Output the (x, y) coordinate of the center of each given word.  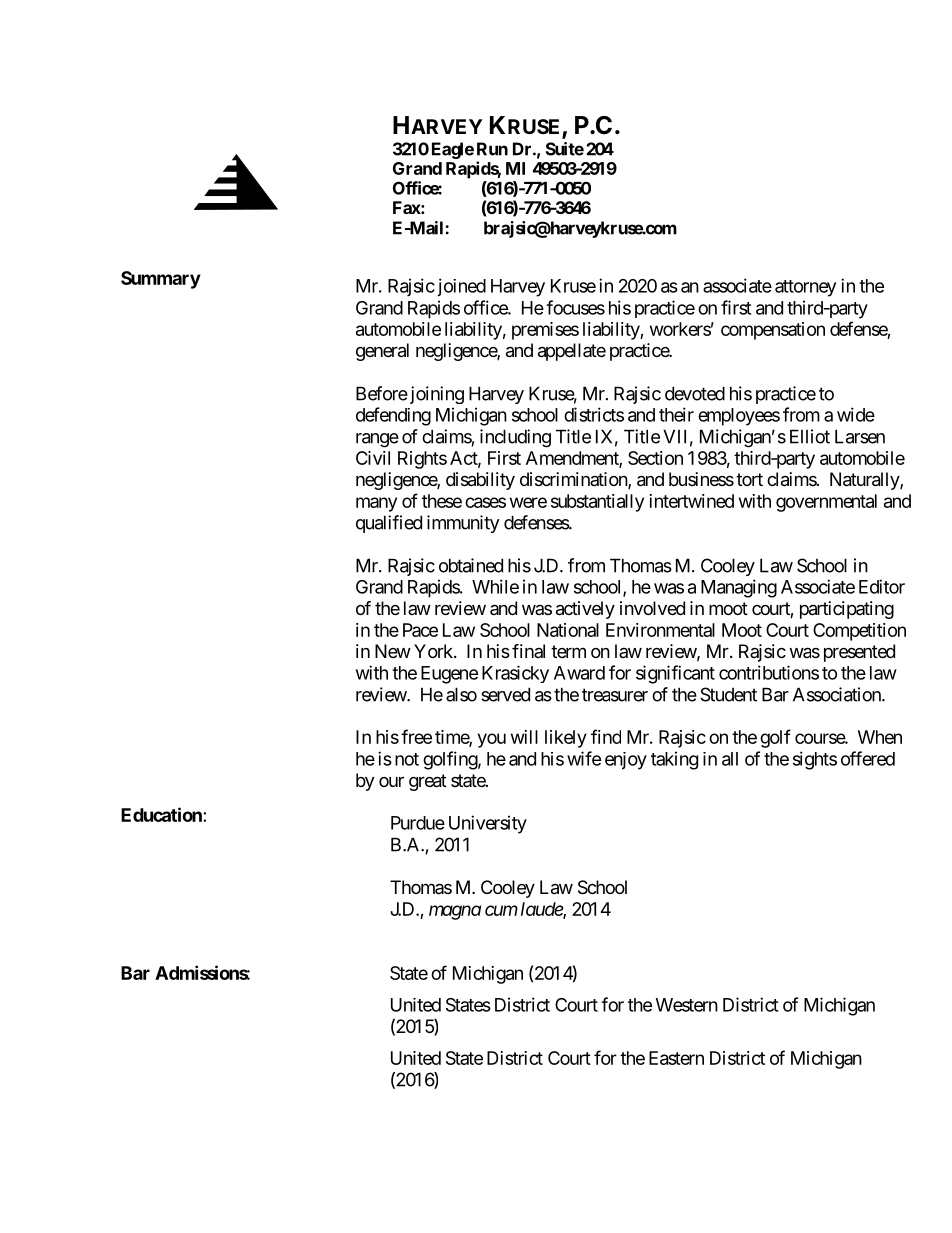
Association (838, 694)
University (488, 824)
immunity (463, 524)
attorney (805, 288)
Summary (161, 280)
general (382, 352)
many (376, 504)
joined (460, 287)
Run (492, 149)
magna (455, 912)
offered (868, 758)
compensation (773, 331)
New (393, 651)
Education (162, 814)
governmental (826, 503)
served (505, 694)
